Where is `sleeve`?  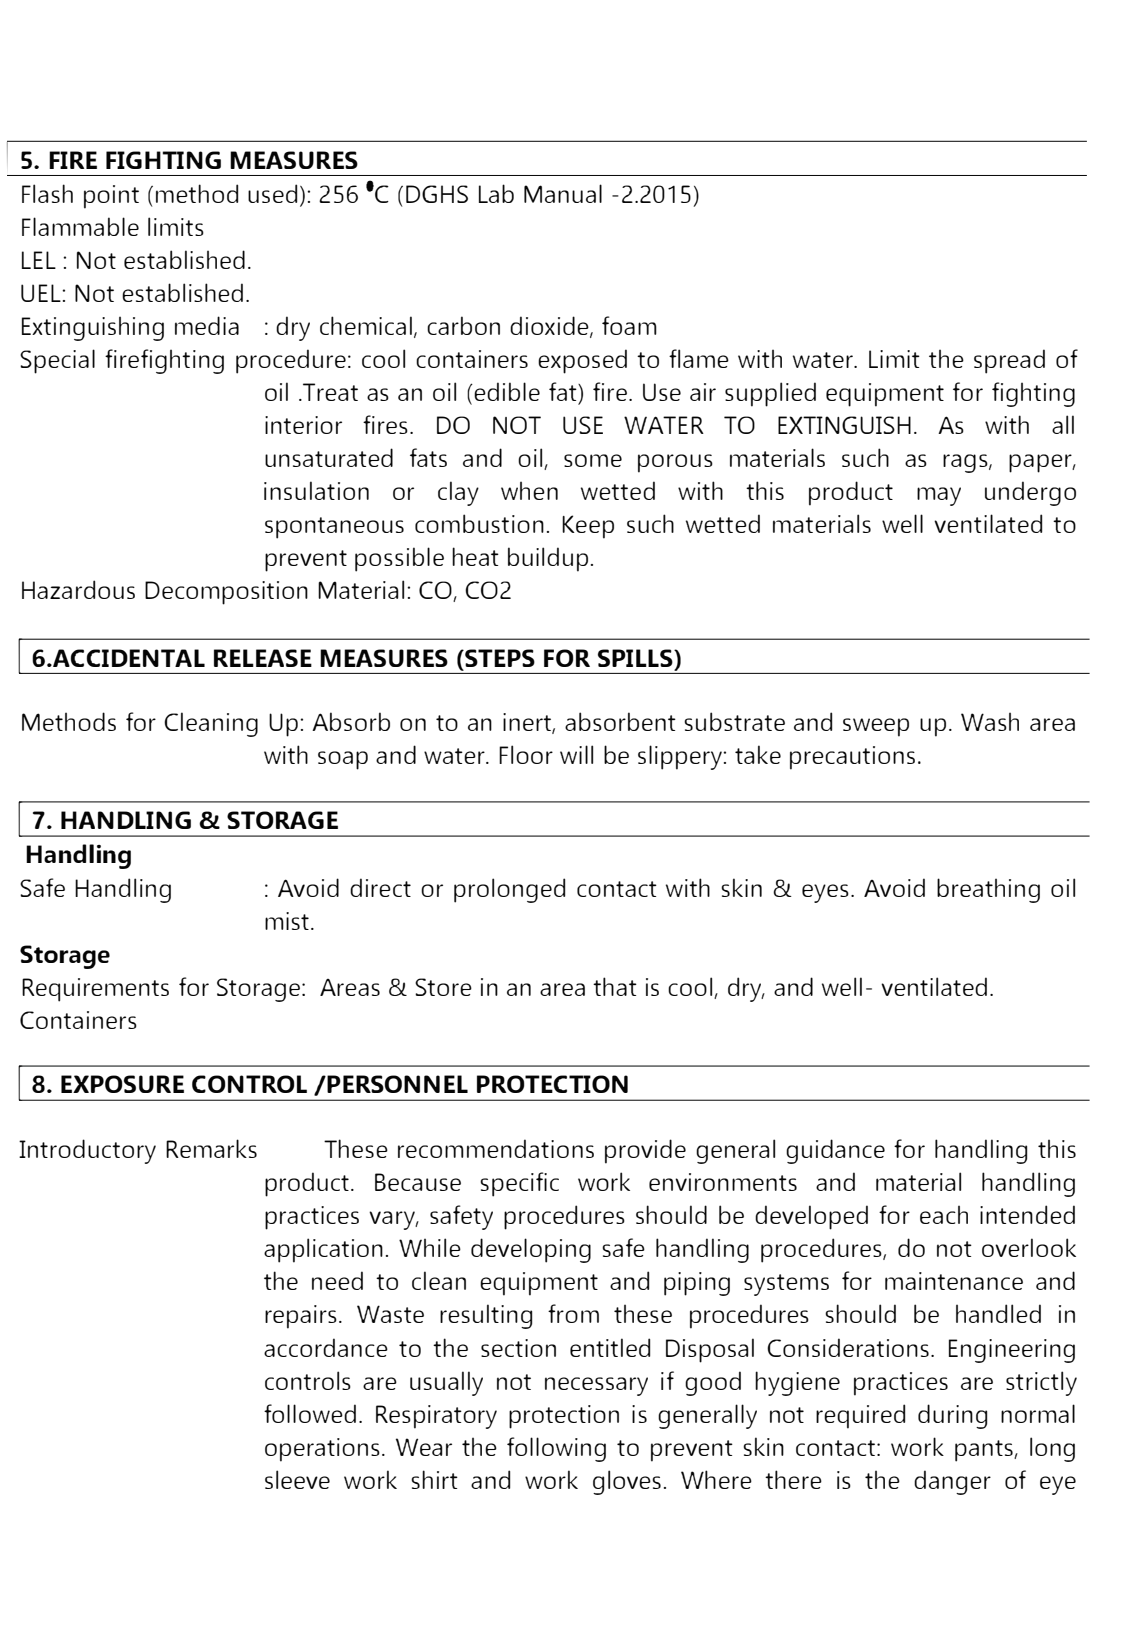 sleeve is located at coordinates (297, 1479).
